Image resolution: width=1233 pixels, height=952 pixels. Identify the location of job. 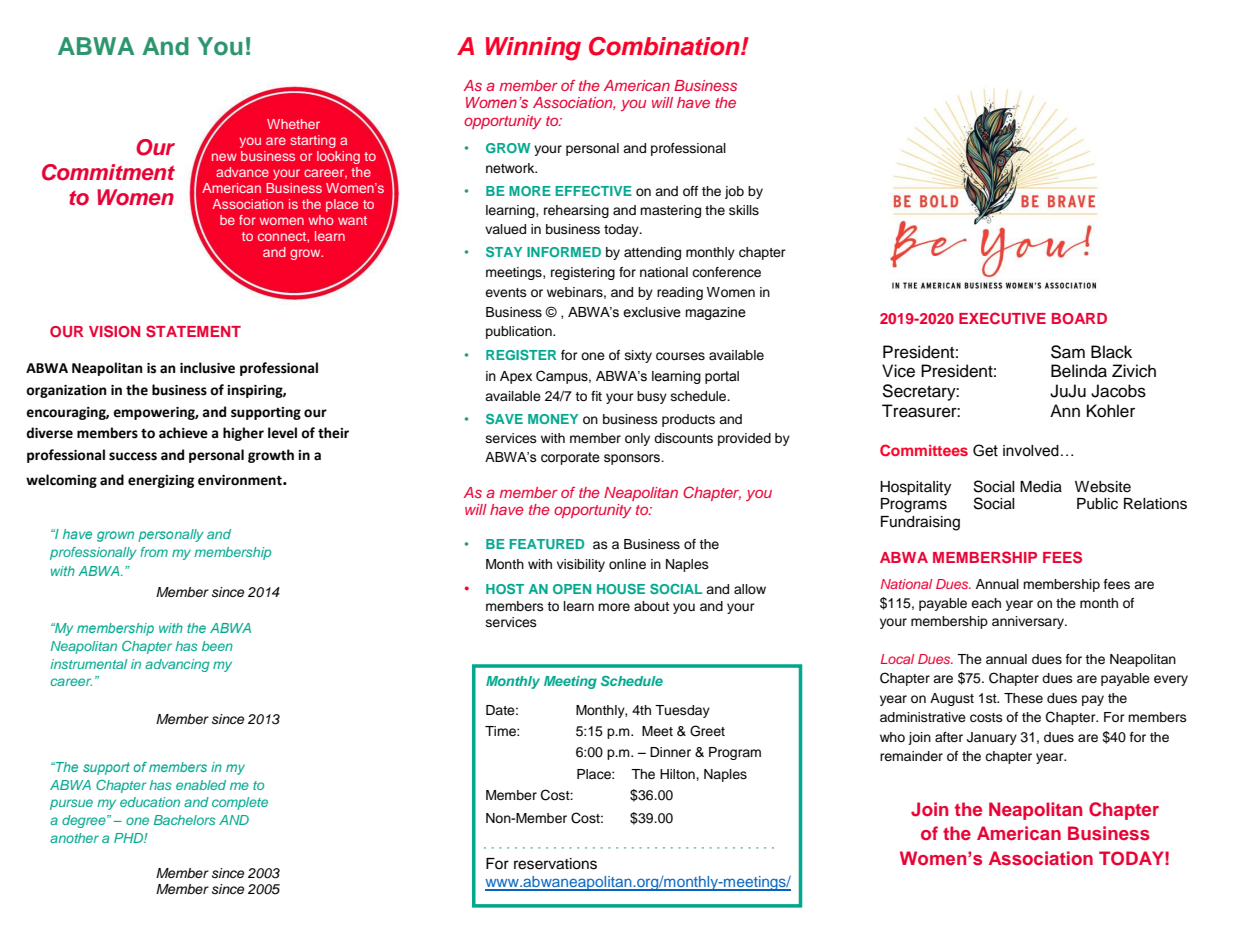
(734, 192).
